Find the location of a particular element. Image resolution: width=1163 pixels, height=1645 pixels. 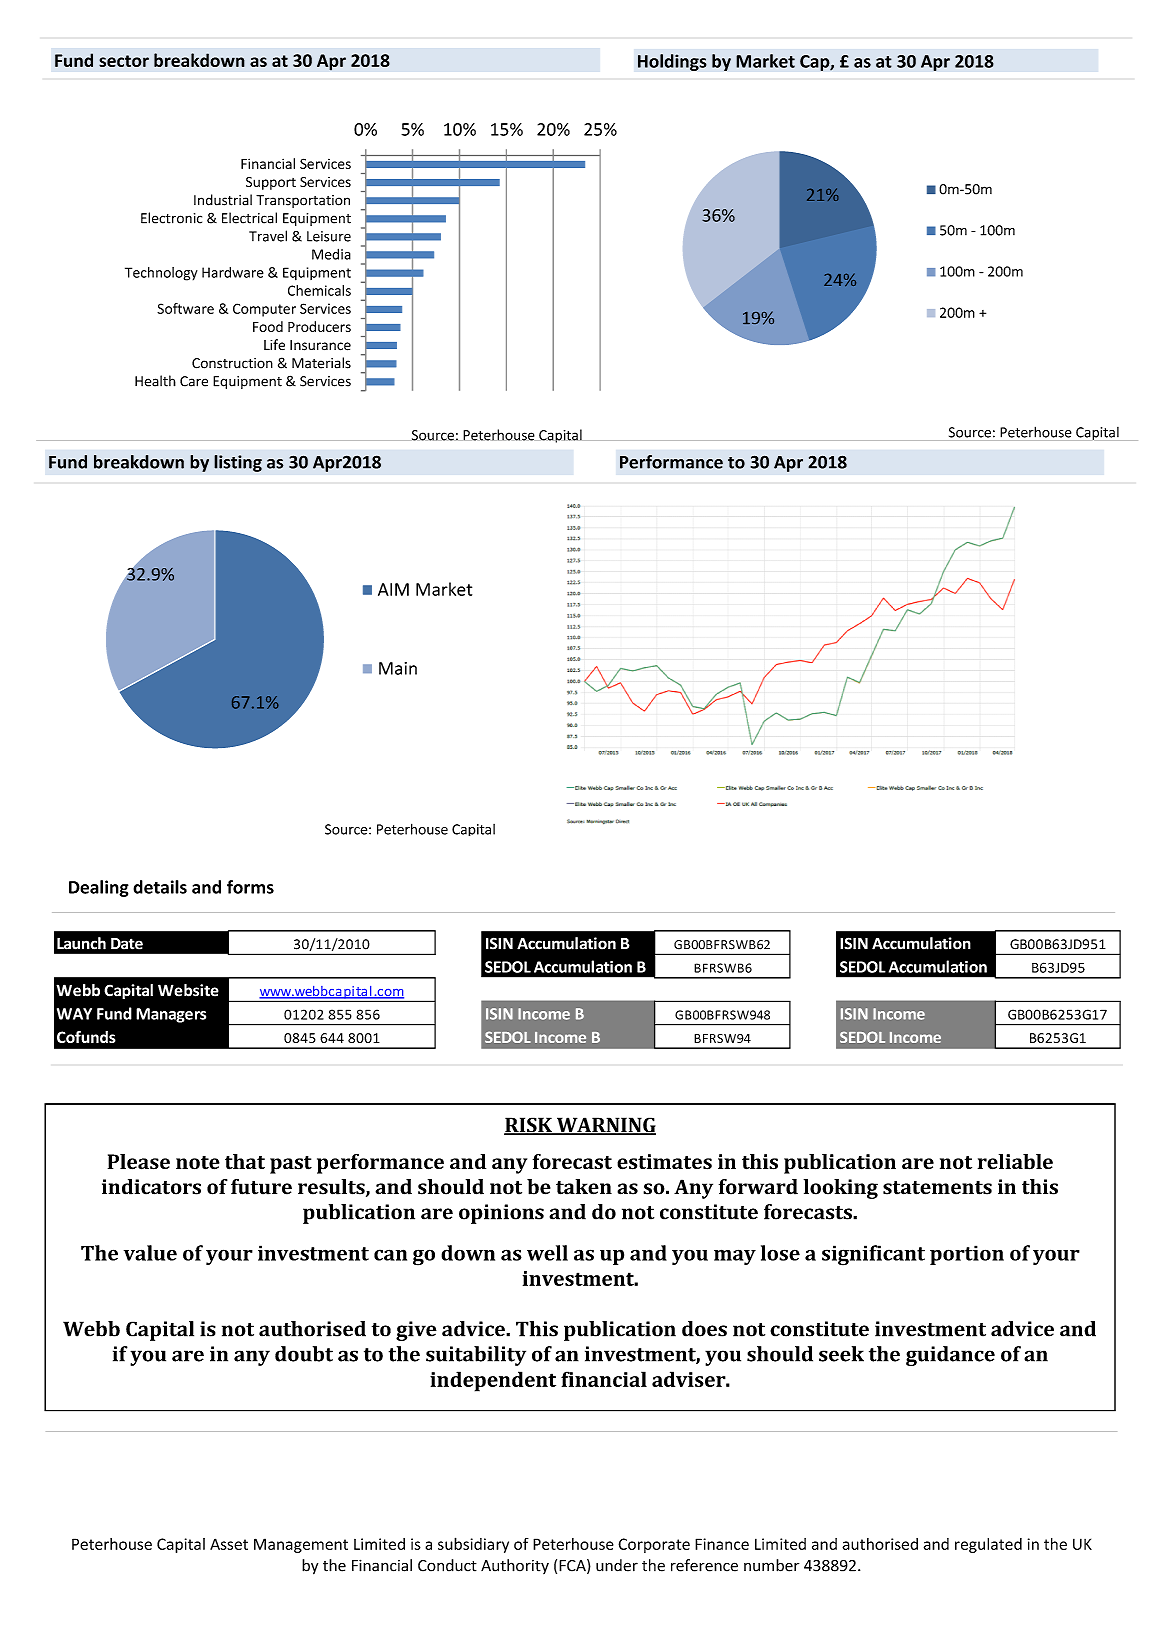

Managers is located at coordinates (171, 1015).
